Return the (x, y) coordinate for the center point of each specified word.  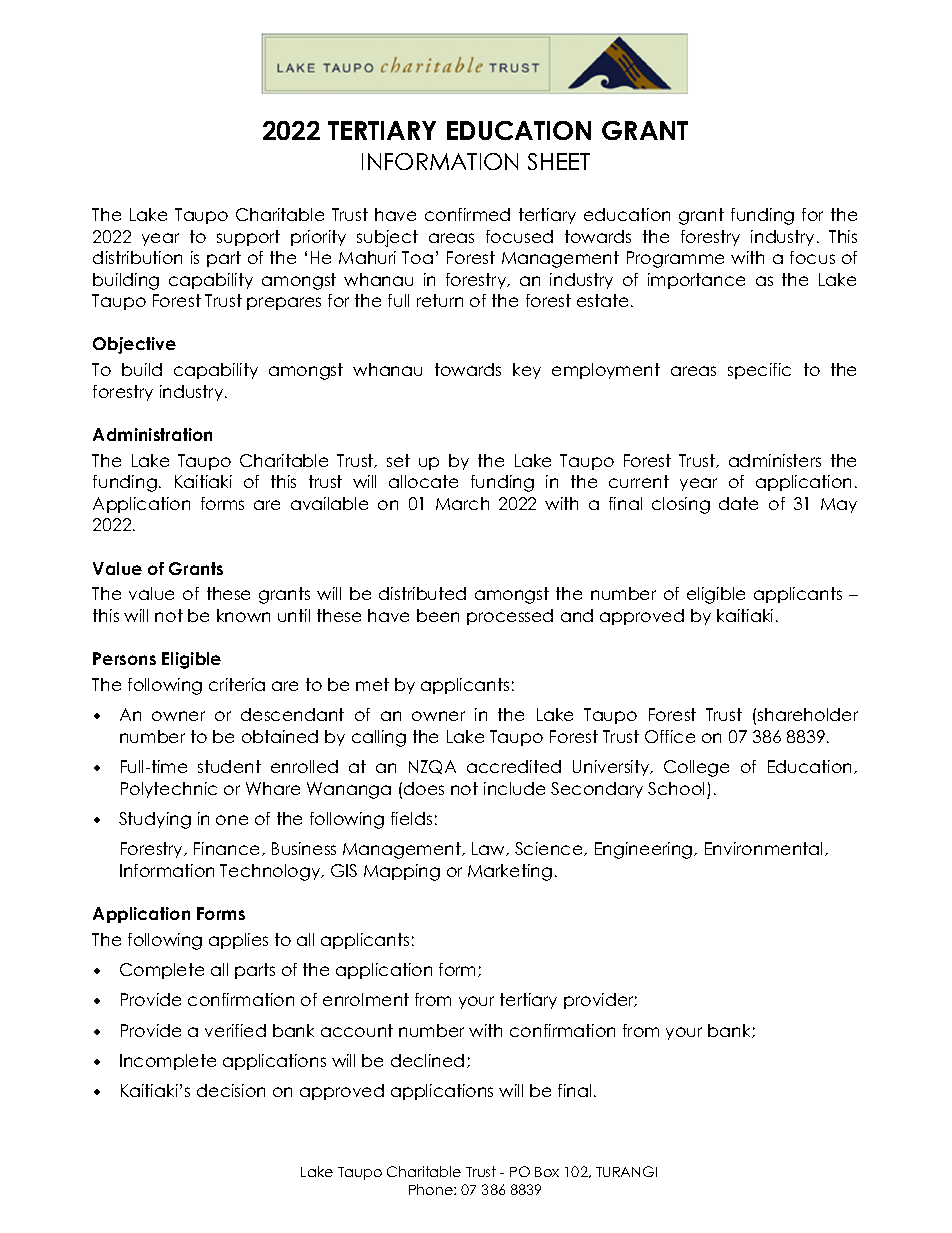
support (248, 238)
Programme (675, 259)
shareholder (808, 714)
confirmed (467, 214)
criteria (237, 684)
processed (510, 617)
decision (231, 1090)
